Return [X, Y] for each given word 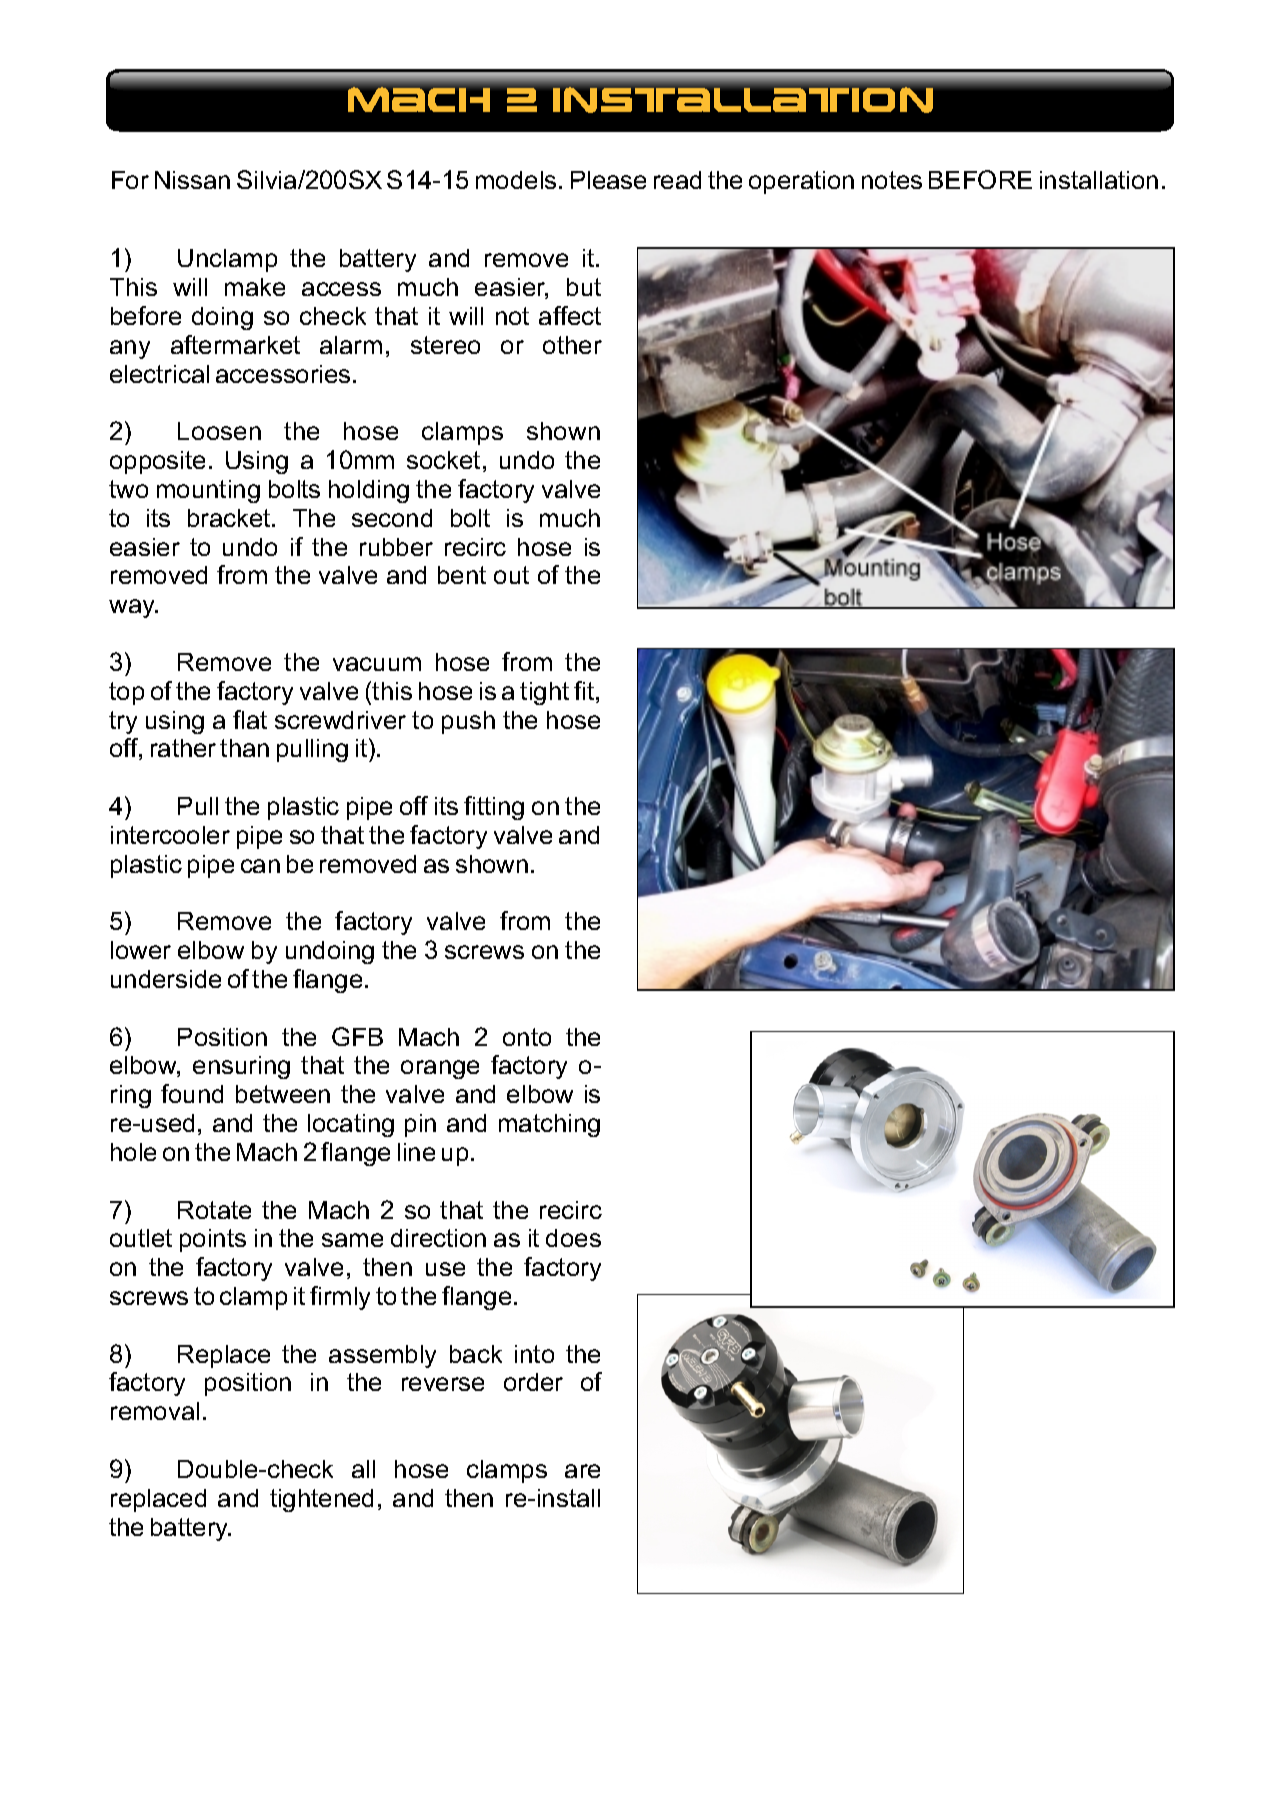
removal [155, 1411]
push [468, 722]
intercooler [170, 835]
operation [801, 182]
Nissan [192, 180]
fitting [494, 808]
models [516, 180]
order [533, 1382]
